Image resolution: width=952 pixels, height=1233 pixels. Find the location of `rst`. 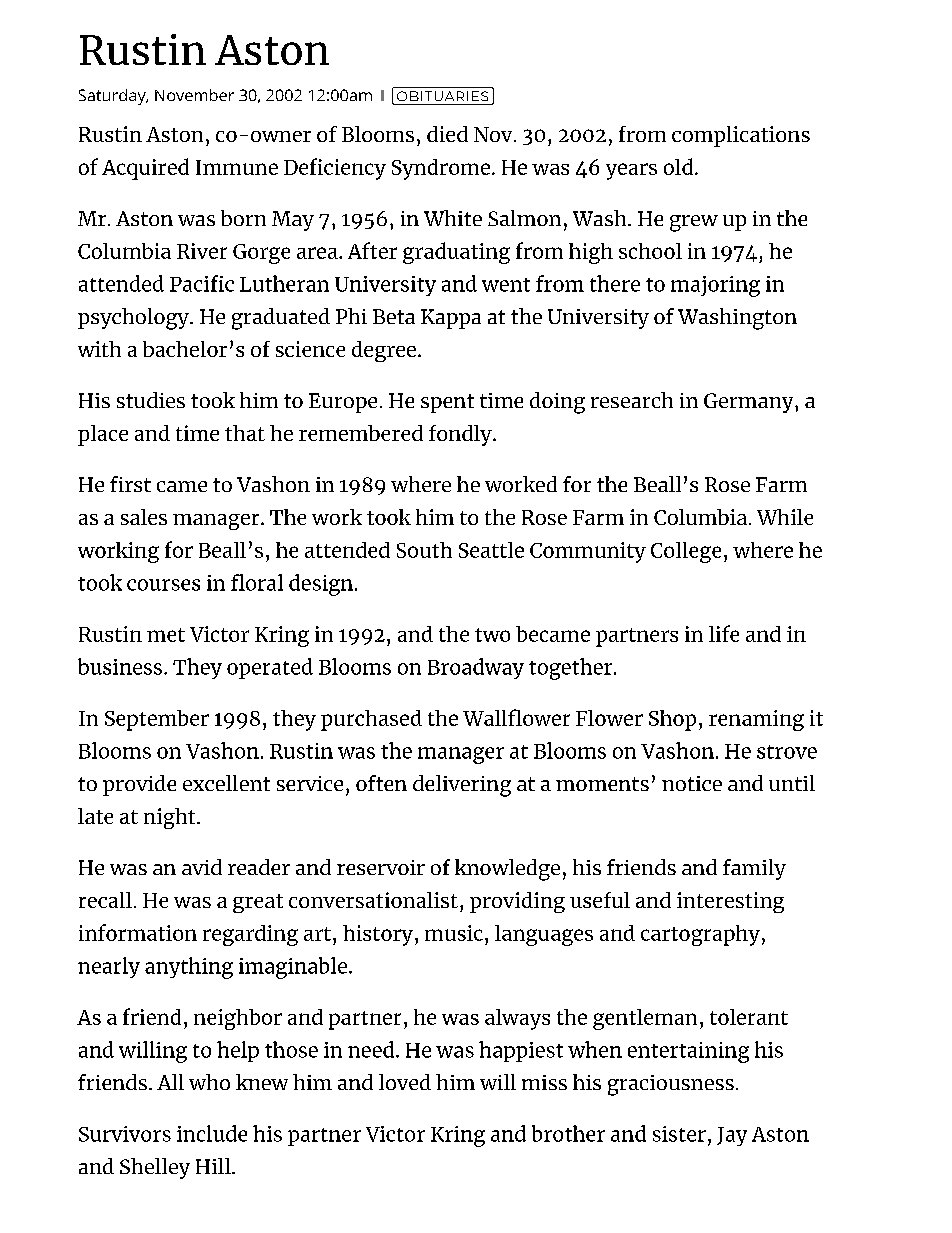

rst is located at coordinates (137, 485).
